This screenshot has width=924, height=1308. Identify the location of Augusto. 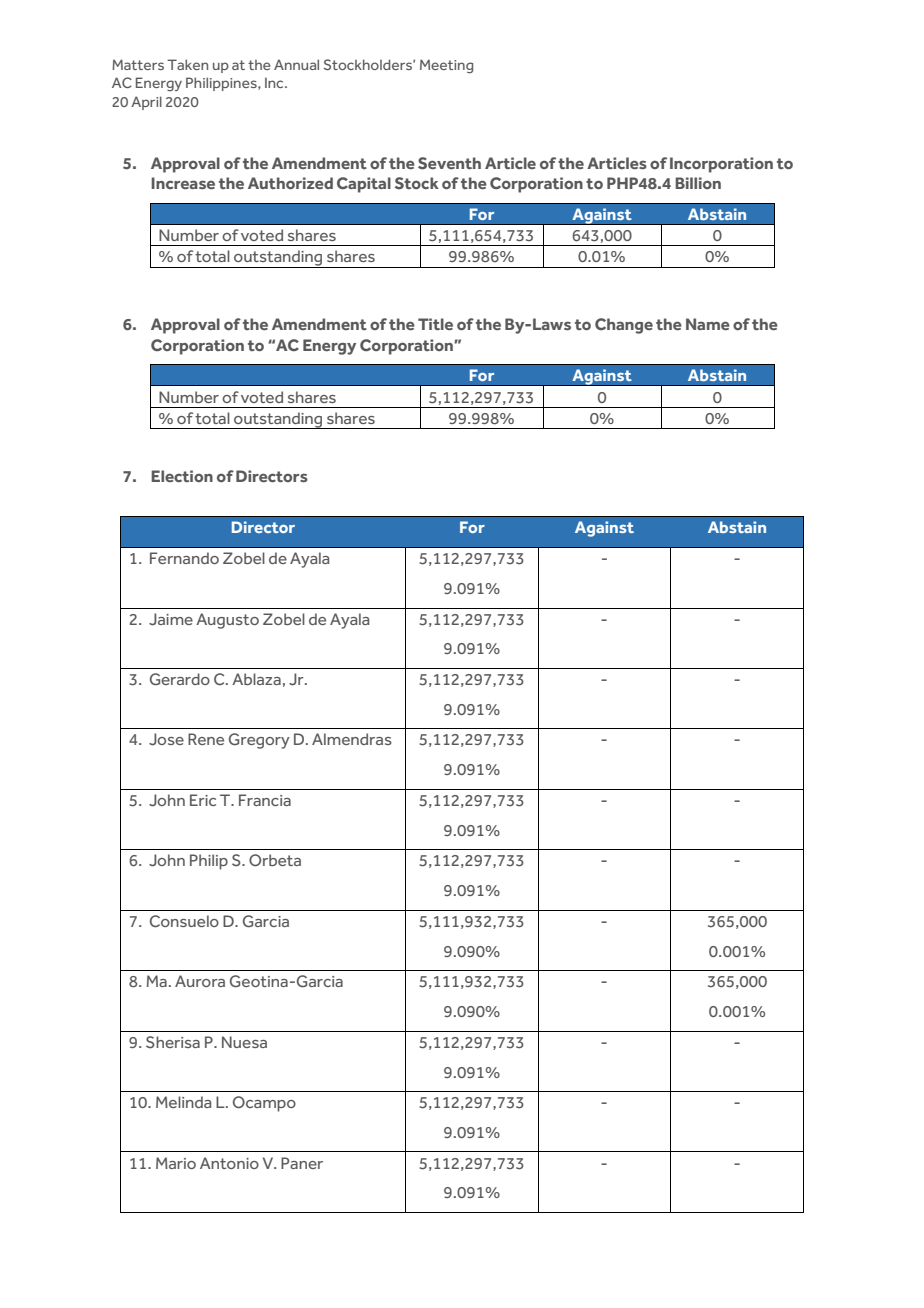
(227, 621).
